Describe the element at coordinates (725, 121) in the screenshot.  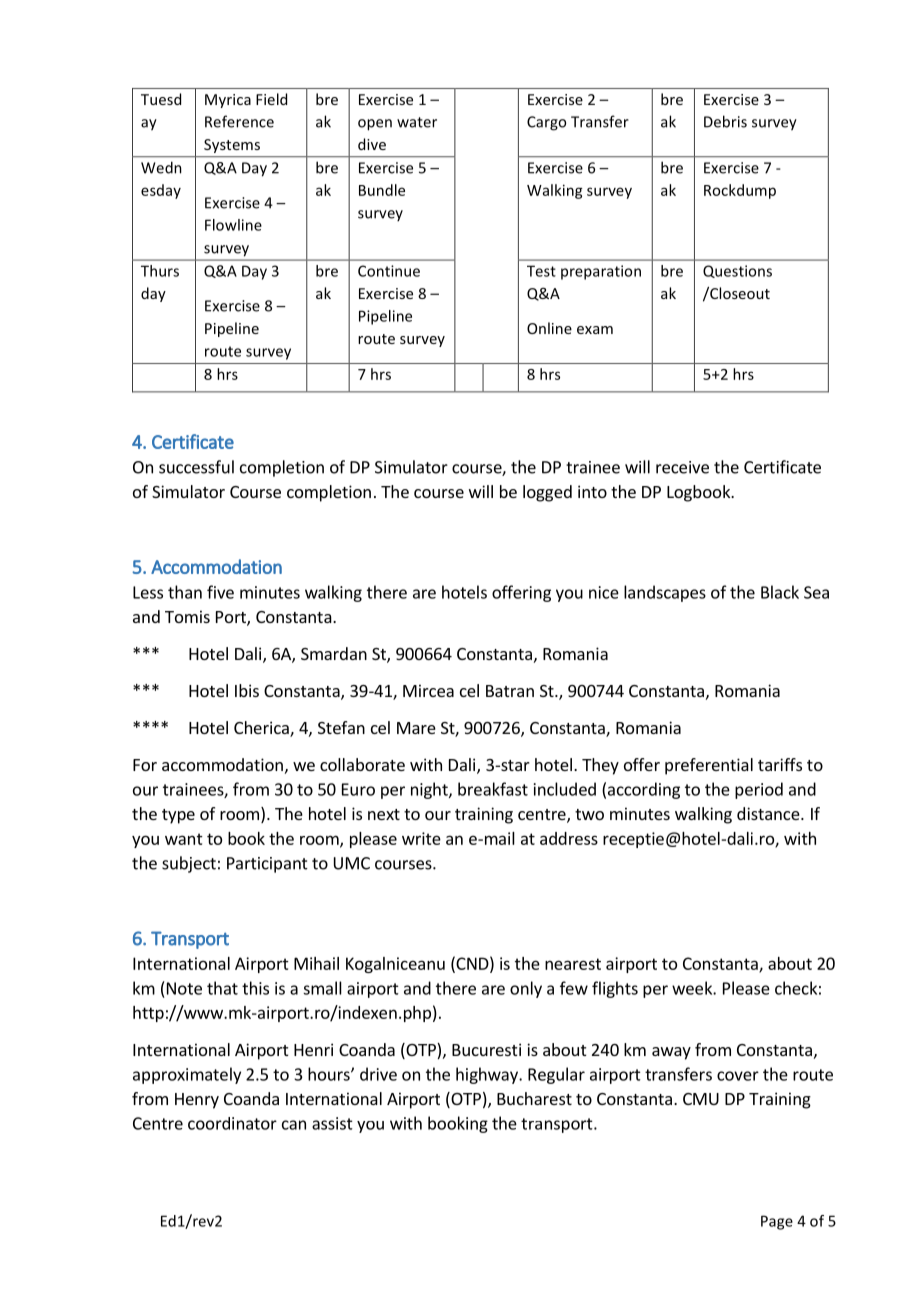
I see `Debris` at that location.
